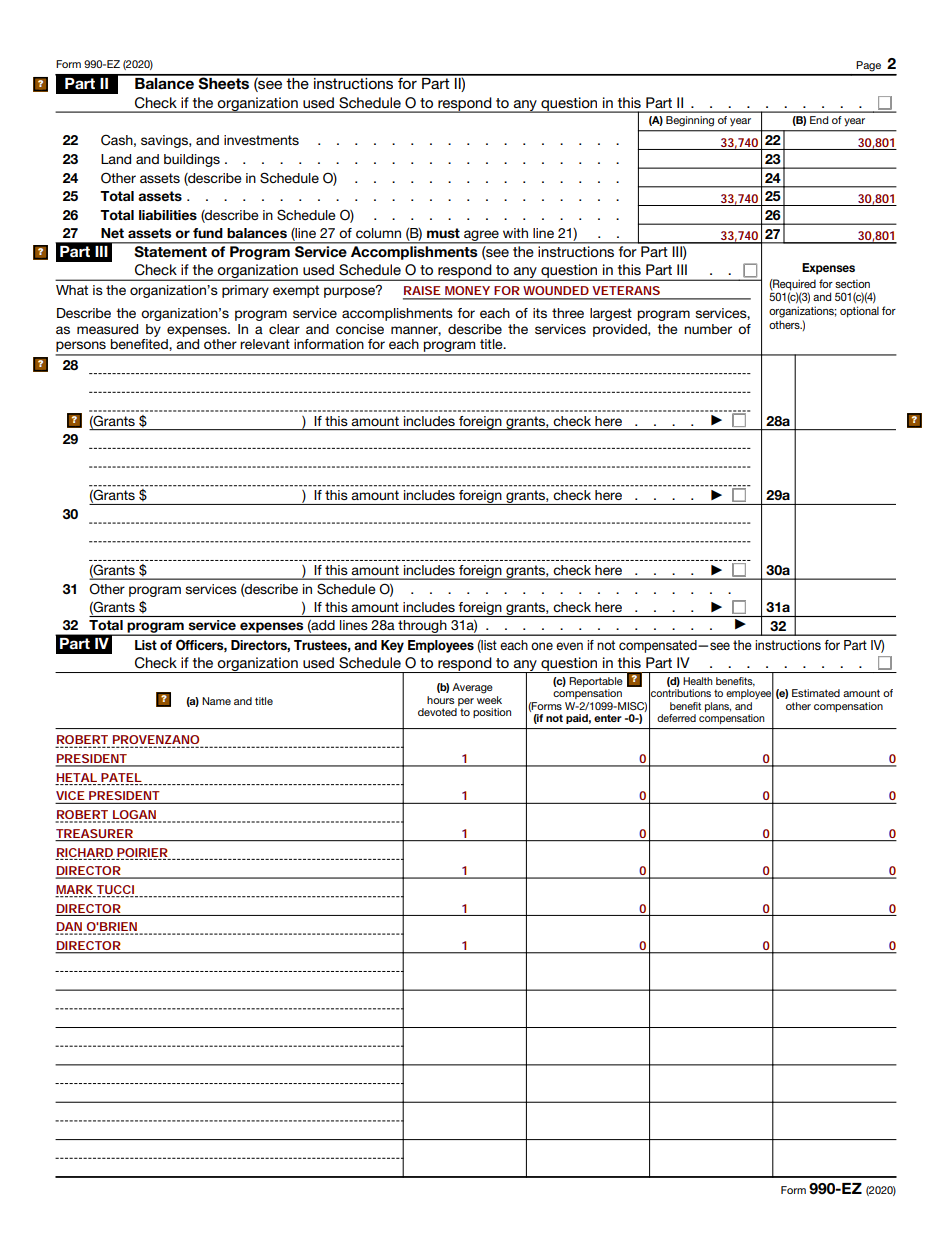 The image size is (952, 1233). Describe the element at coordinates (489, 698) in the page. I see `week` at that location.
